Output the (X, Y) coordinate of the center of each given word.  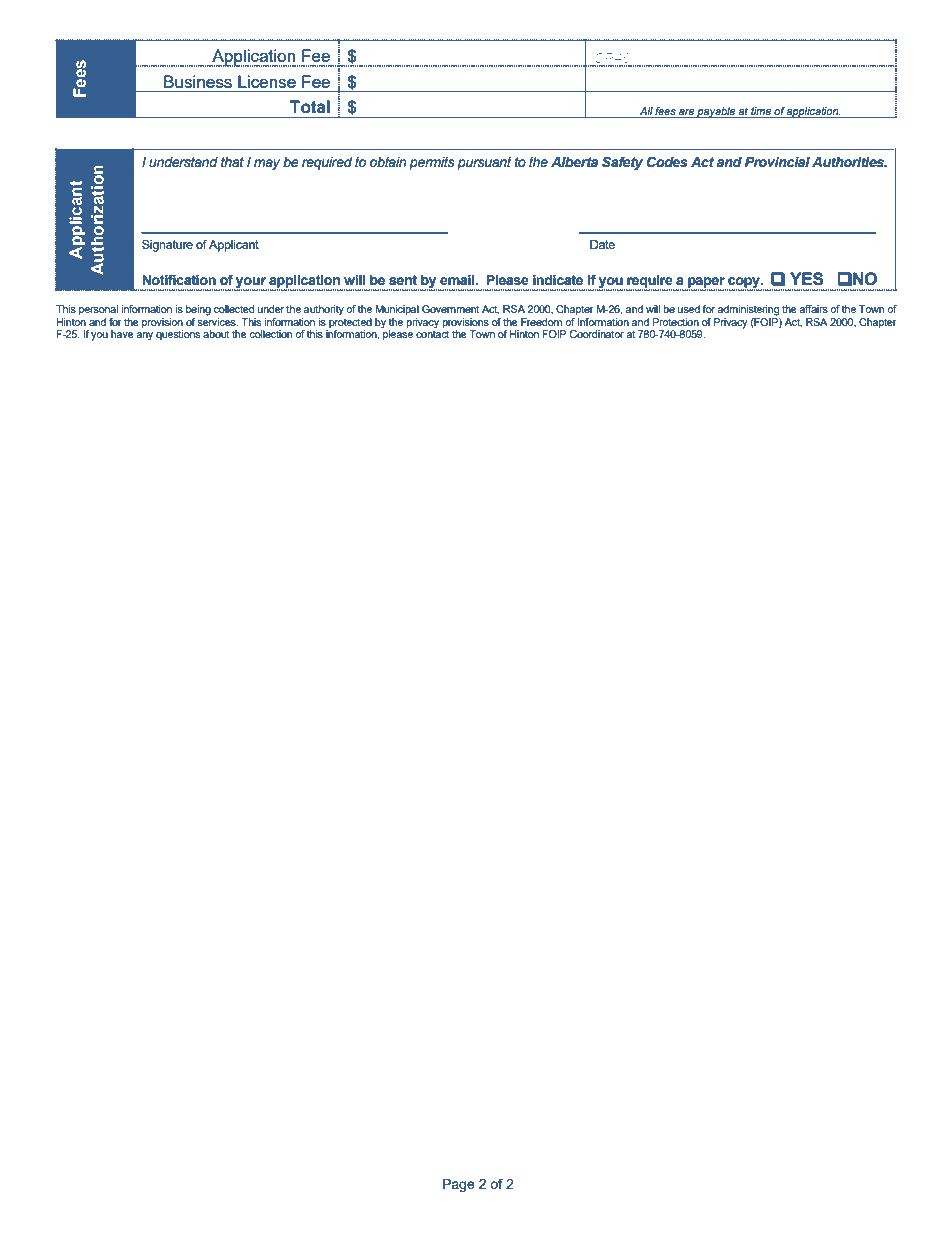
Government (451, 309)
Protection (675, 322)
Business (198, 81)
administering (748, 310)
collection (270, 334)
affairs (813, 309)
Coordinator (596, 334)
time (761, 111)
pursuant (484, 163)
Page (459, 1185)
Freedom (541, 322)
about (216, 334)
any (144, 336)
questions (178, 335)
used (689, 309)
